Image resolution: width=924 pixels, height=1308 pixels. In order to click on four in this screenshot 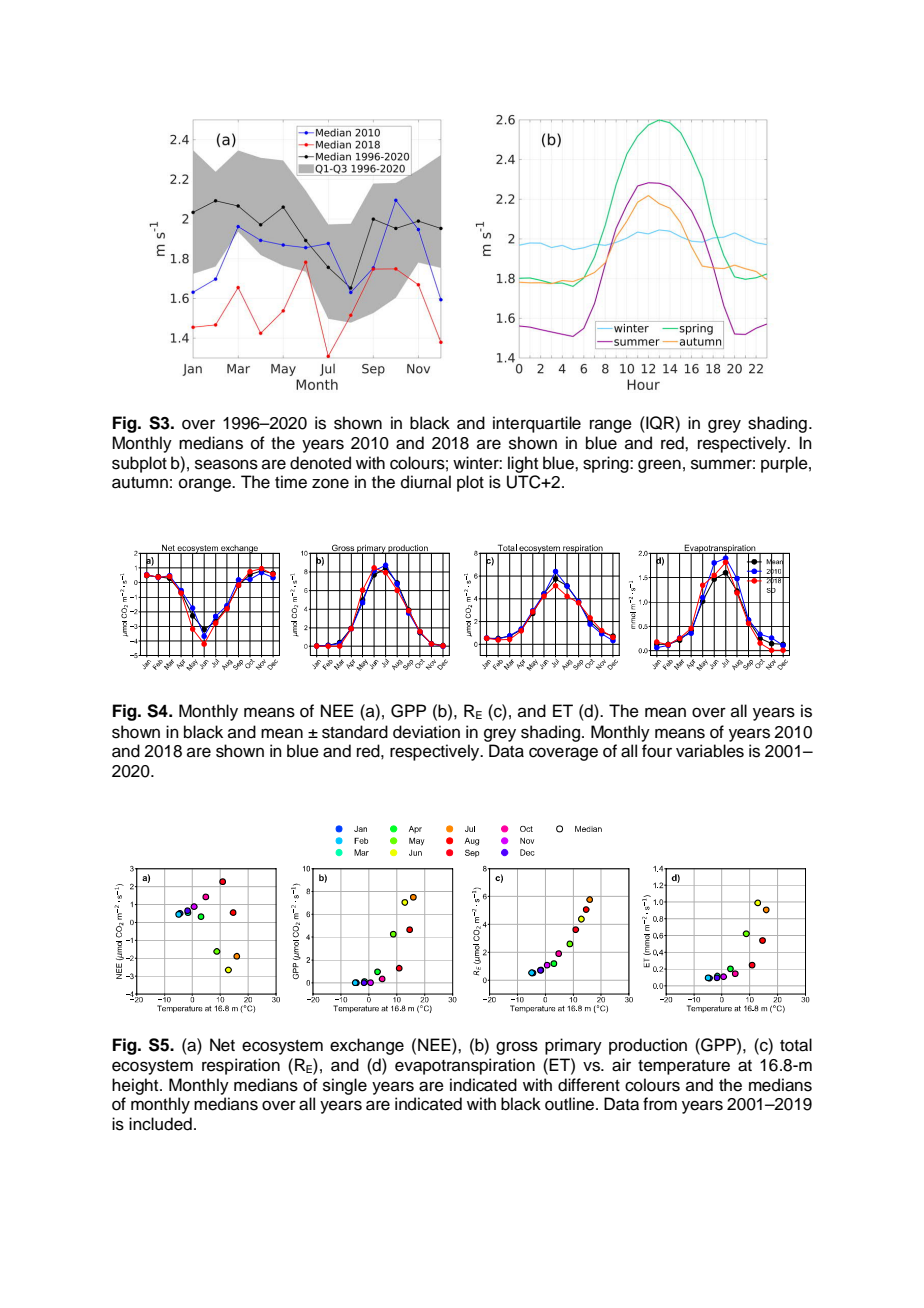, I will do `click(657, 751)`.
